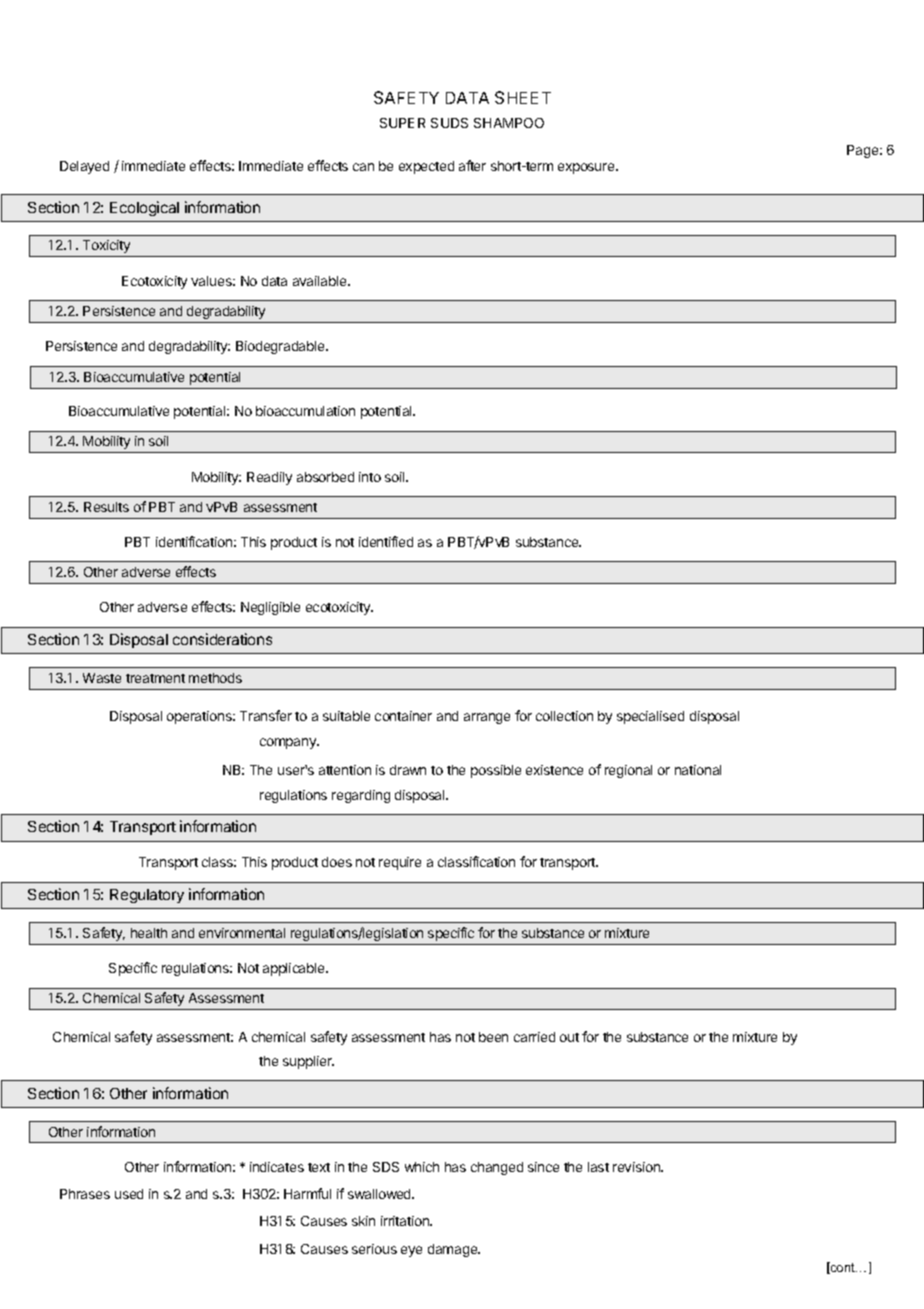  Describe the element at coordinates (402, 123) in the screenshot. I see `SUPER` at that location.
